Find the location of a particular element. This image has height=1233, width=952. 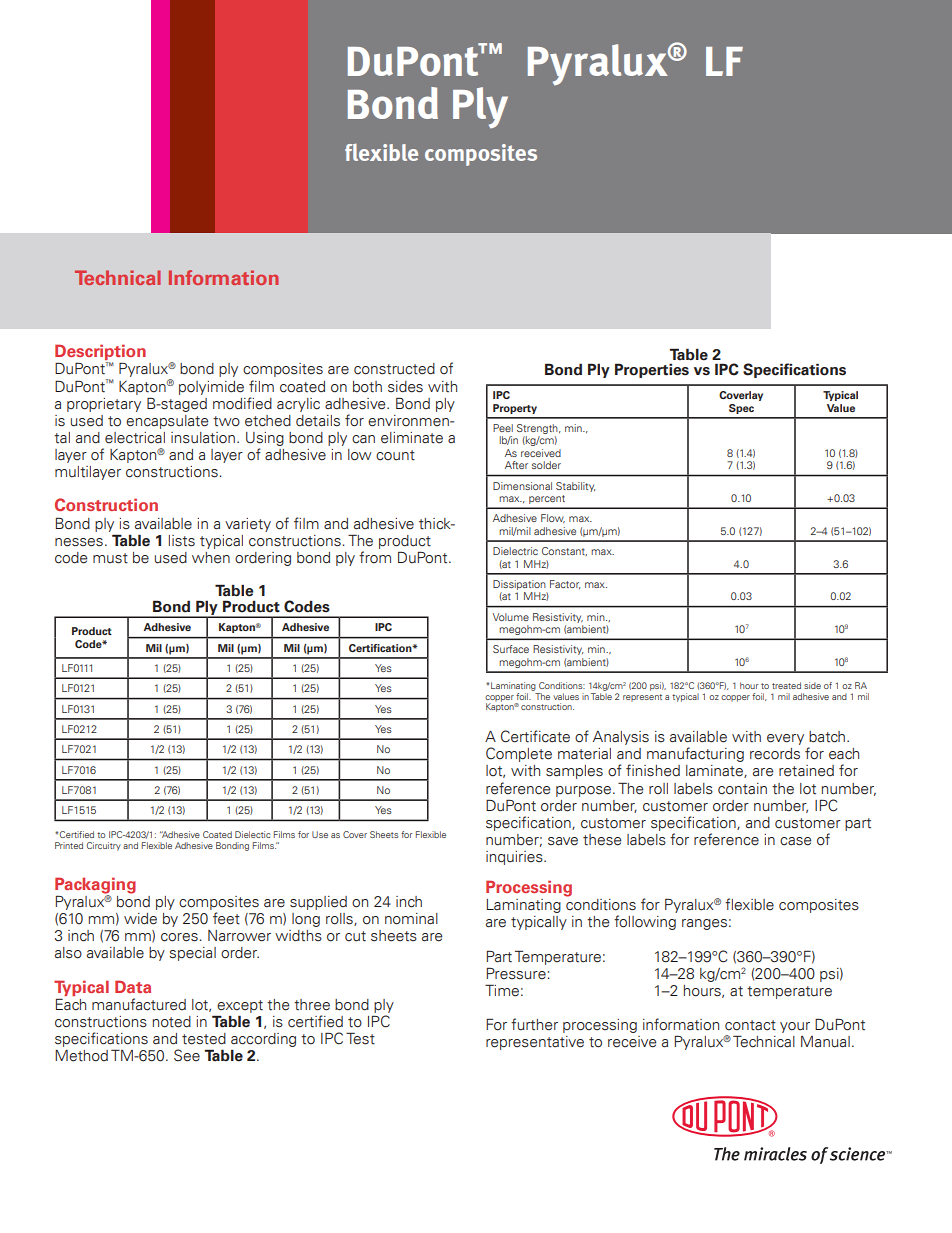

noted is located at coordinates (172, 1022).
